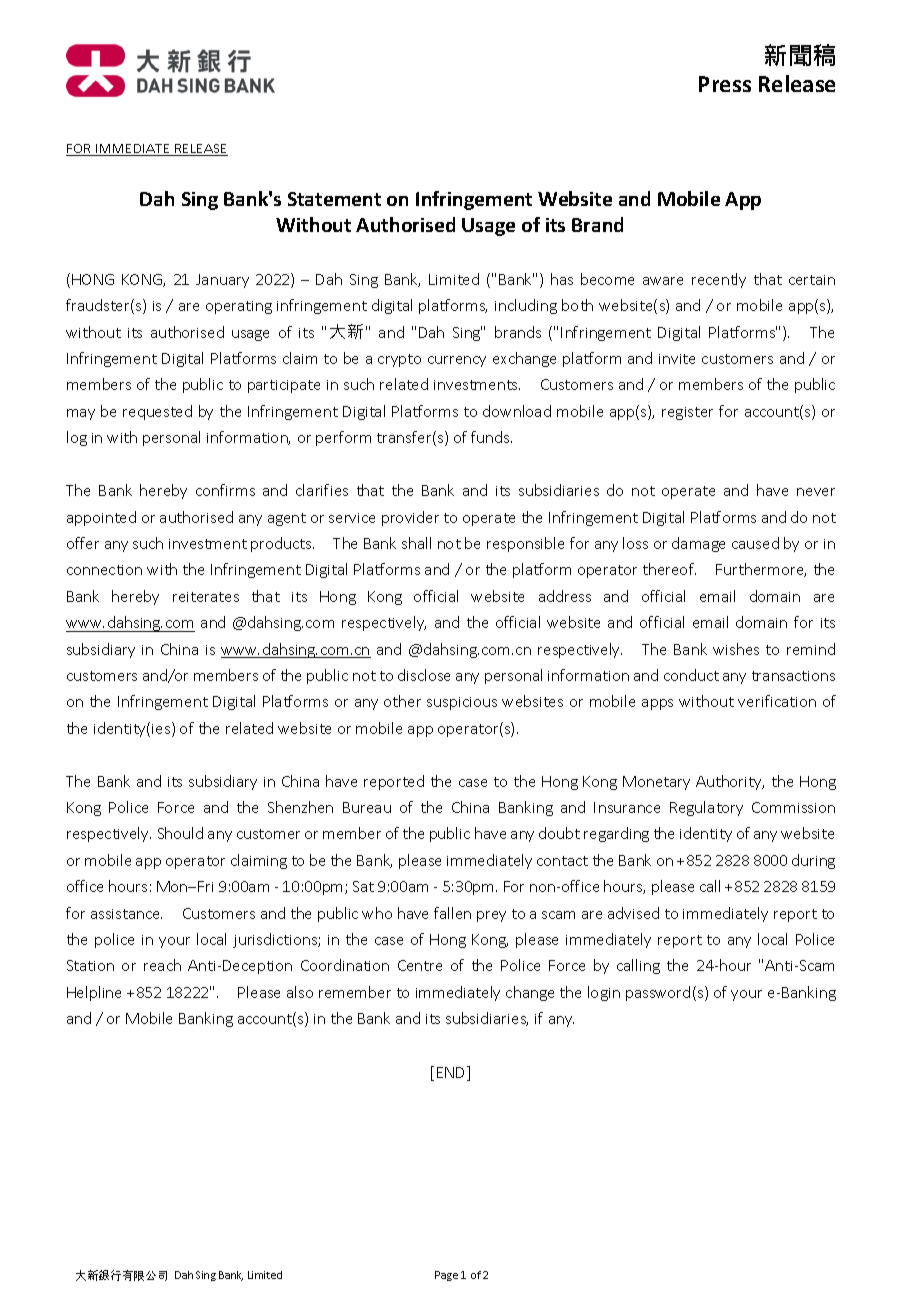 This image has height=1308, width=924. What do you see at coordinates (157, 412) in the image?
I see `requested` at bounding box center [157, 412].
